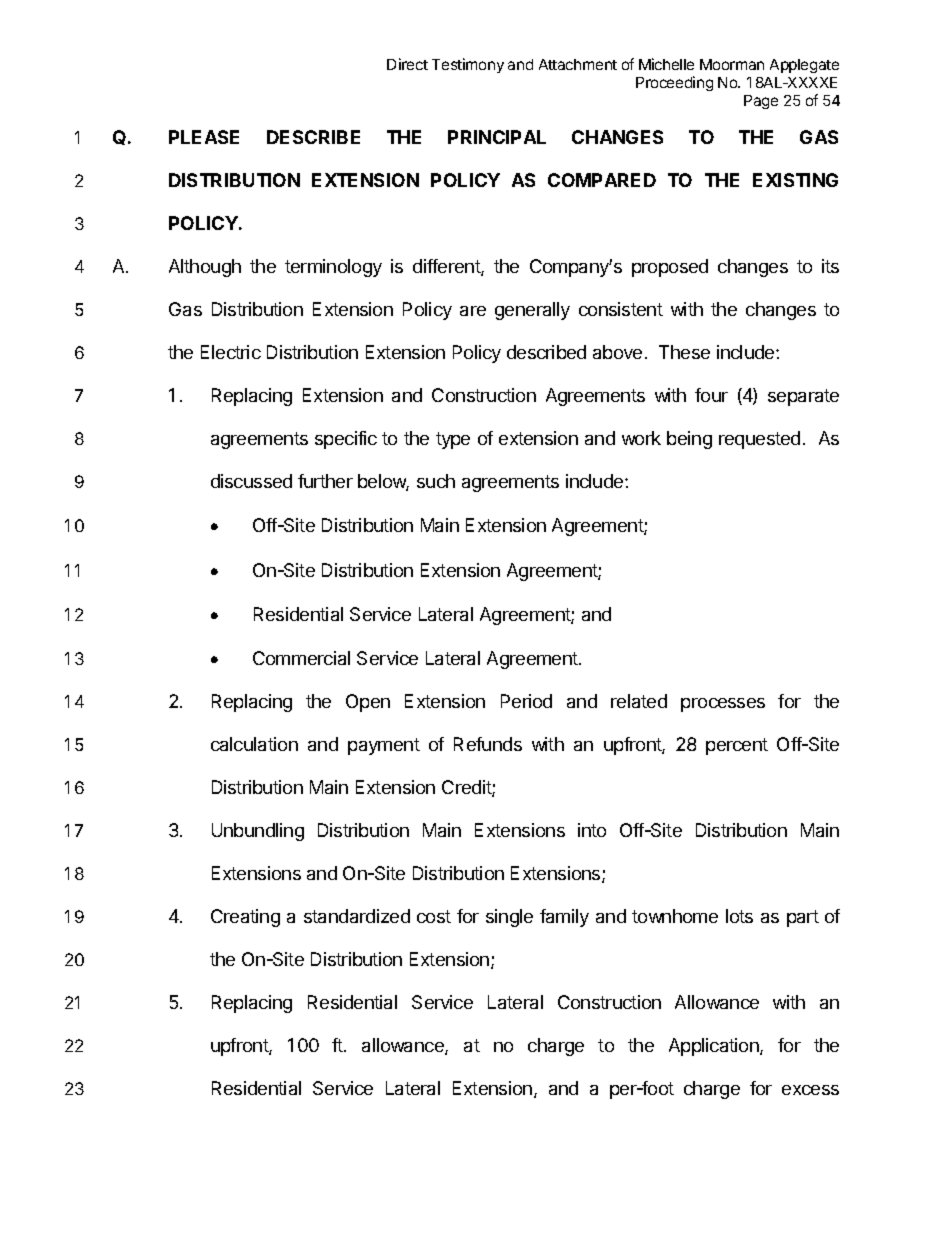 The height and width of the screenshot is (1233, 952). Describe the element at coordinates (453, 440) in the screenshot. I see `type` at that location.
